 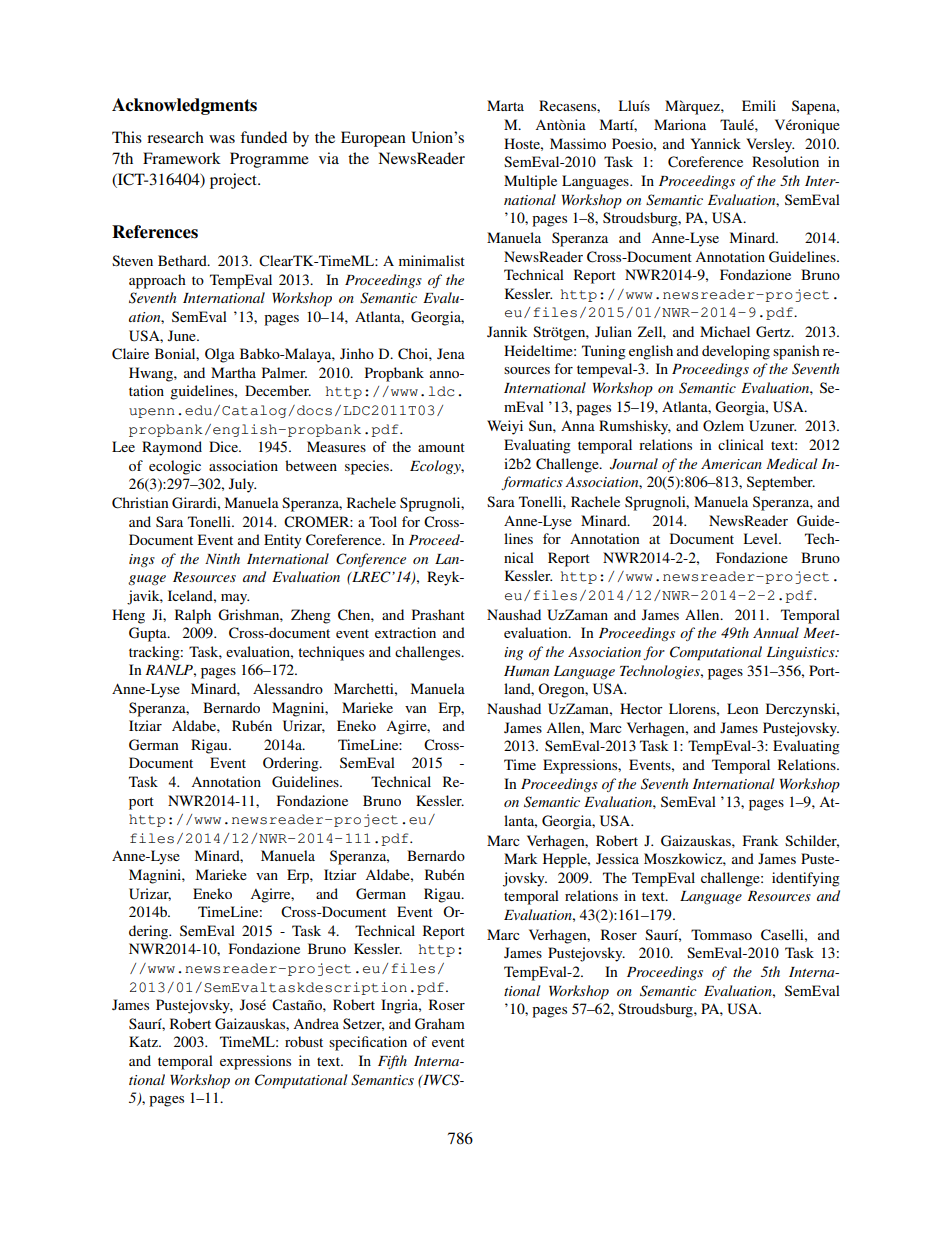 What do you see at coordinates (731, 464) in the screenshot?
I see `American` at bounding box center [731, 464].
